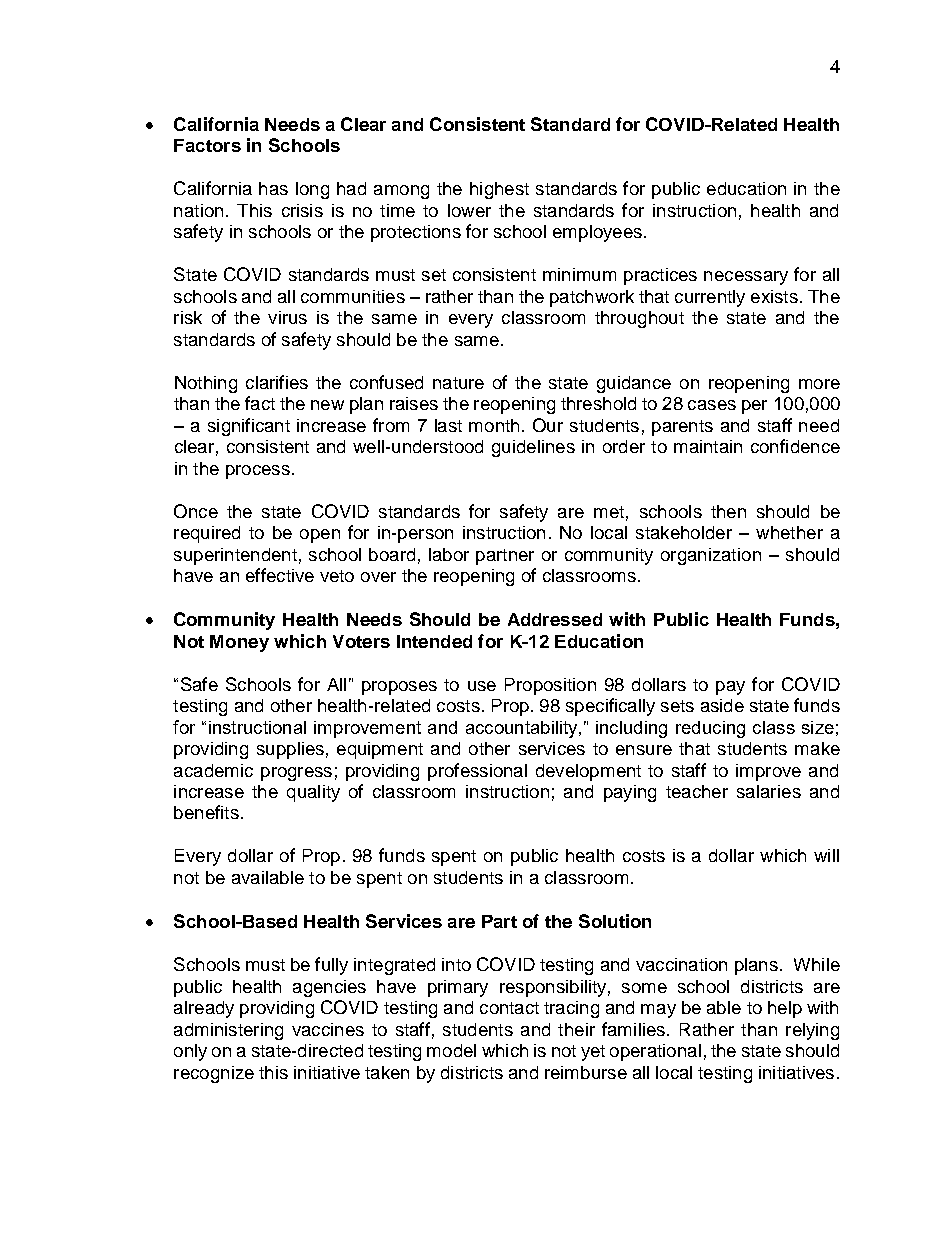 The width and height of the screenshot is (952, 1233). Describe the element at coordinates (228, 1031) in the screenshot. I see `administering` at that location.
